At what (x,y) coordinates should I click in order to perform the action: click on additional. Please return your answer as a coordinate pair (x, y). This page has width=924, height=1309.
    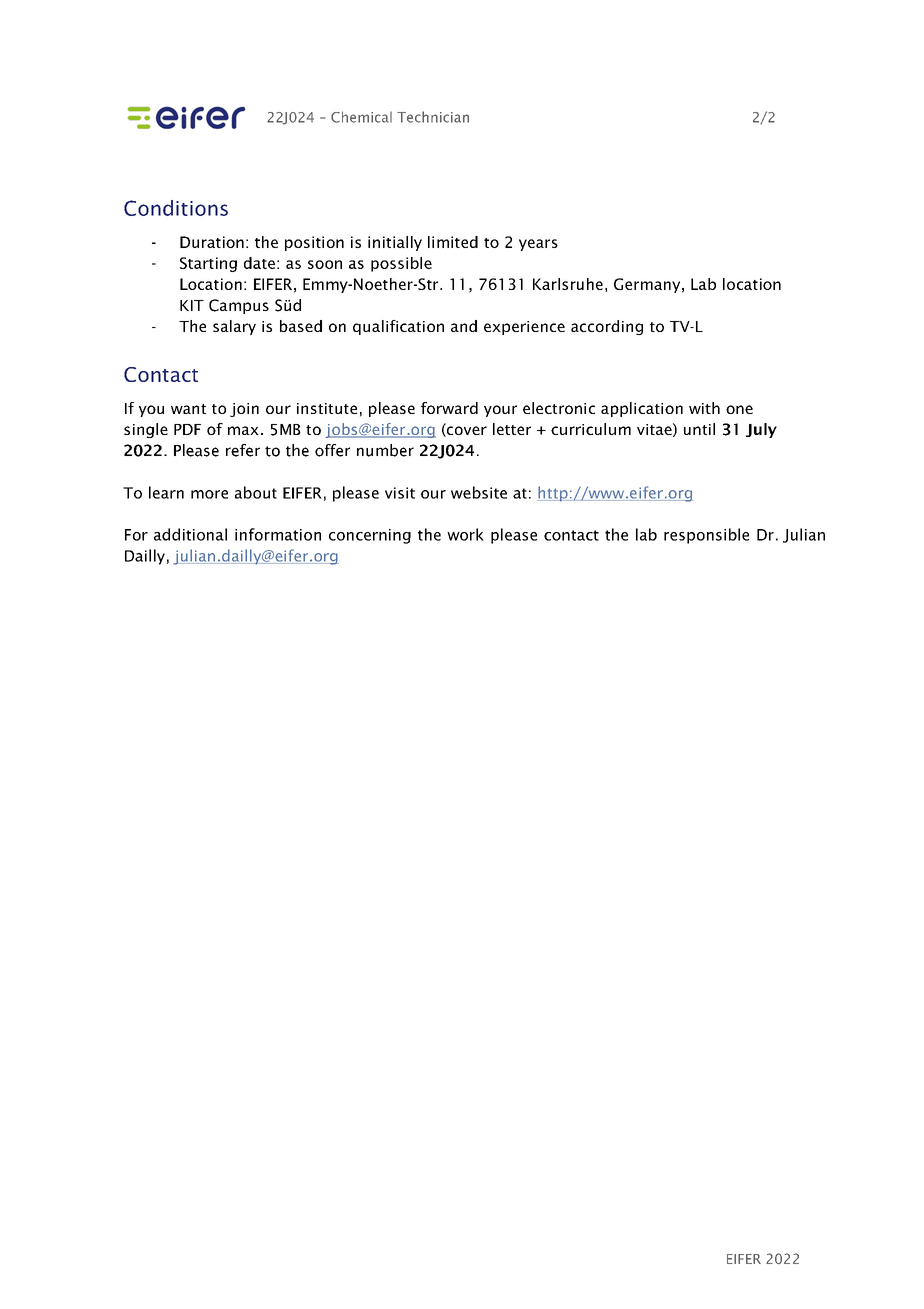
    Looking at the image, I should click on (190, 534).
